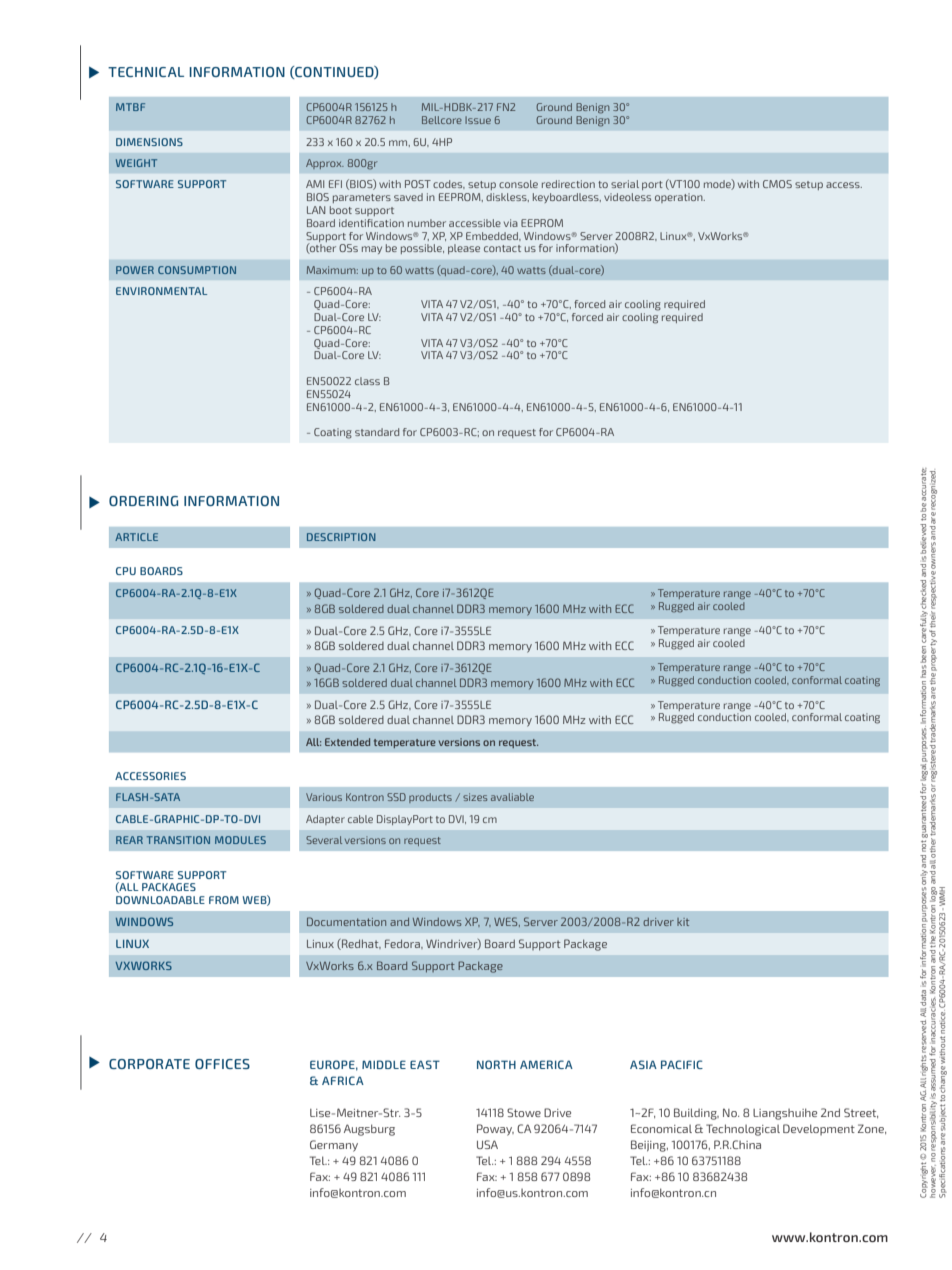 The width and height of the page is (952, 1270). Describe the element at coordinates (240, 840) in the page. I see `MODULES` at that location.
